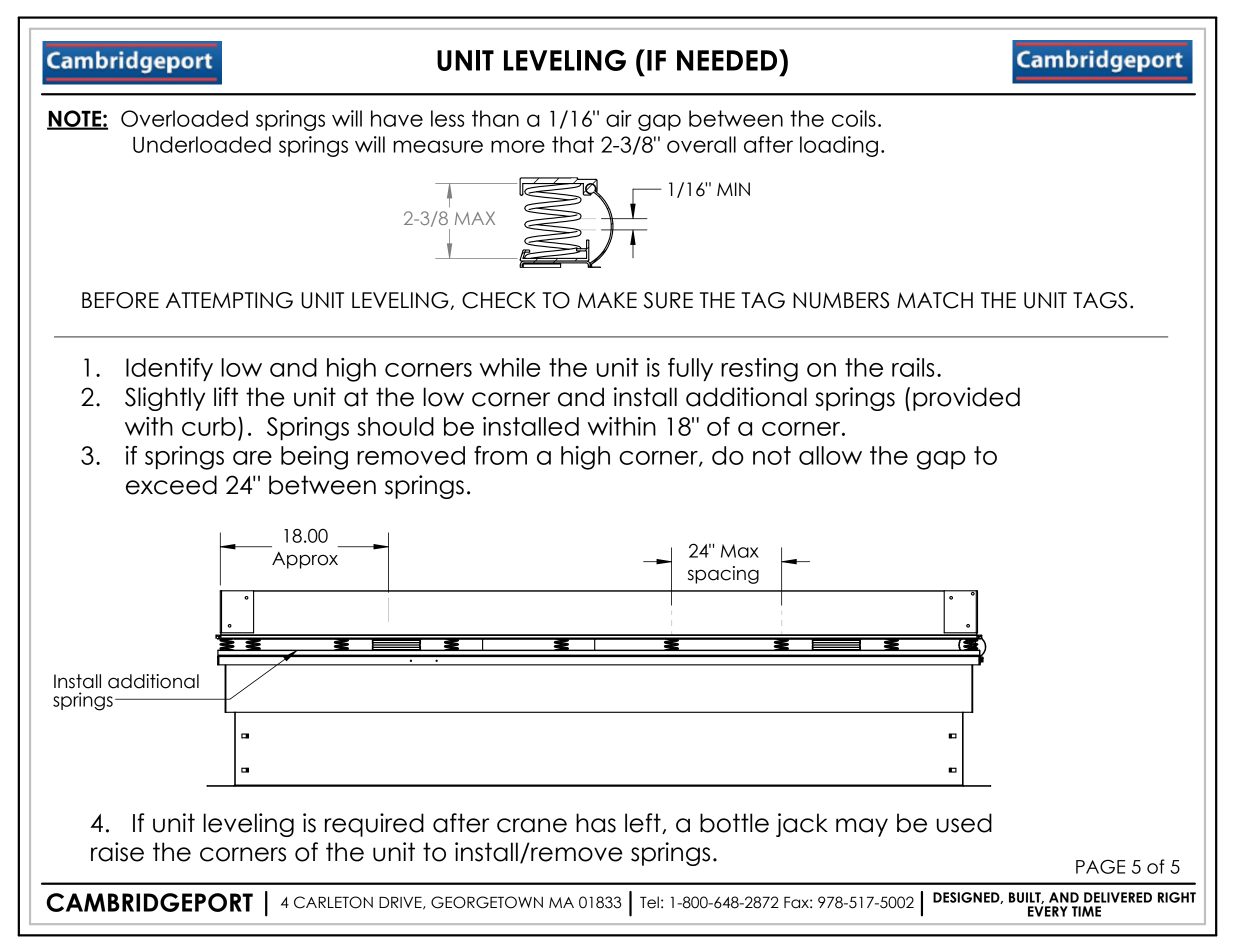 Image resolution: width=1233 pixels, height=952 pixels. I want to click on provided, so click(966, 399).
